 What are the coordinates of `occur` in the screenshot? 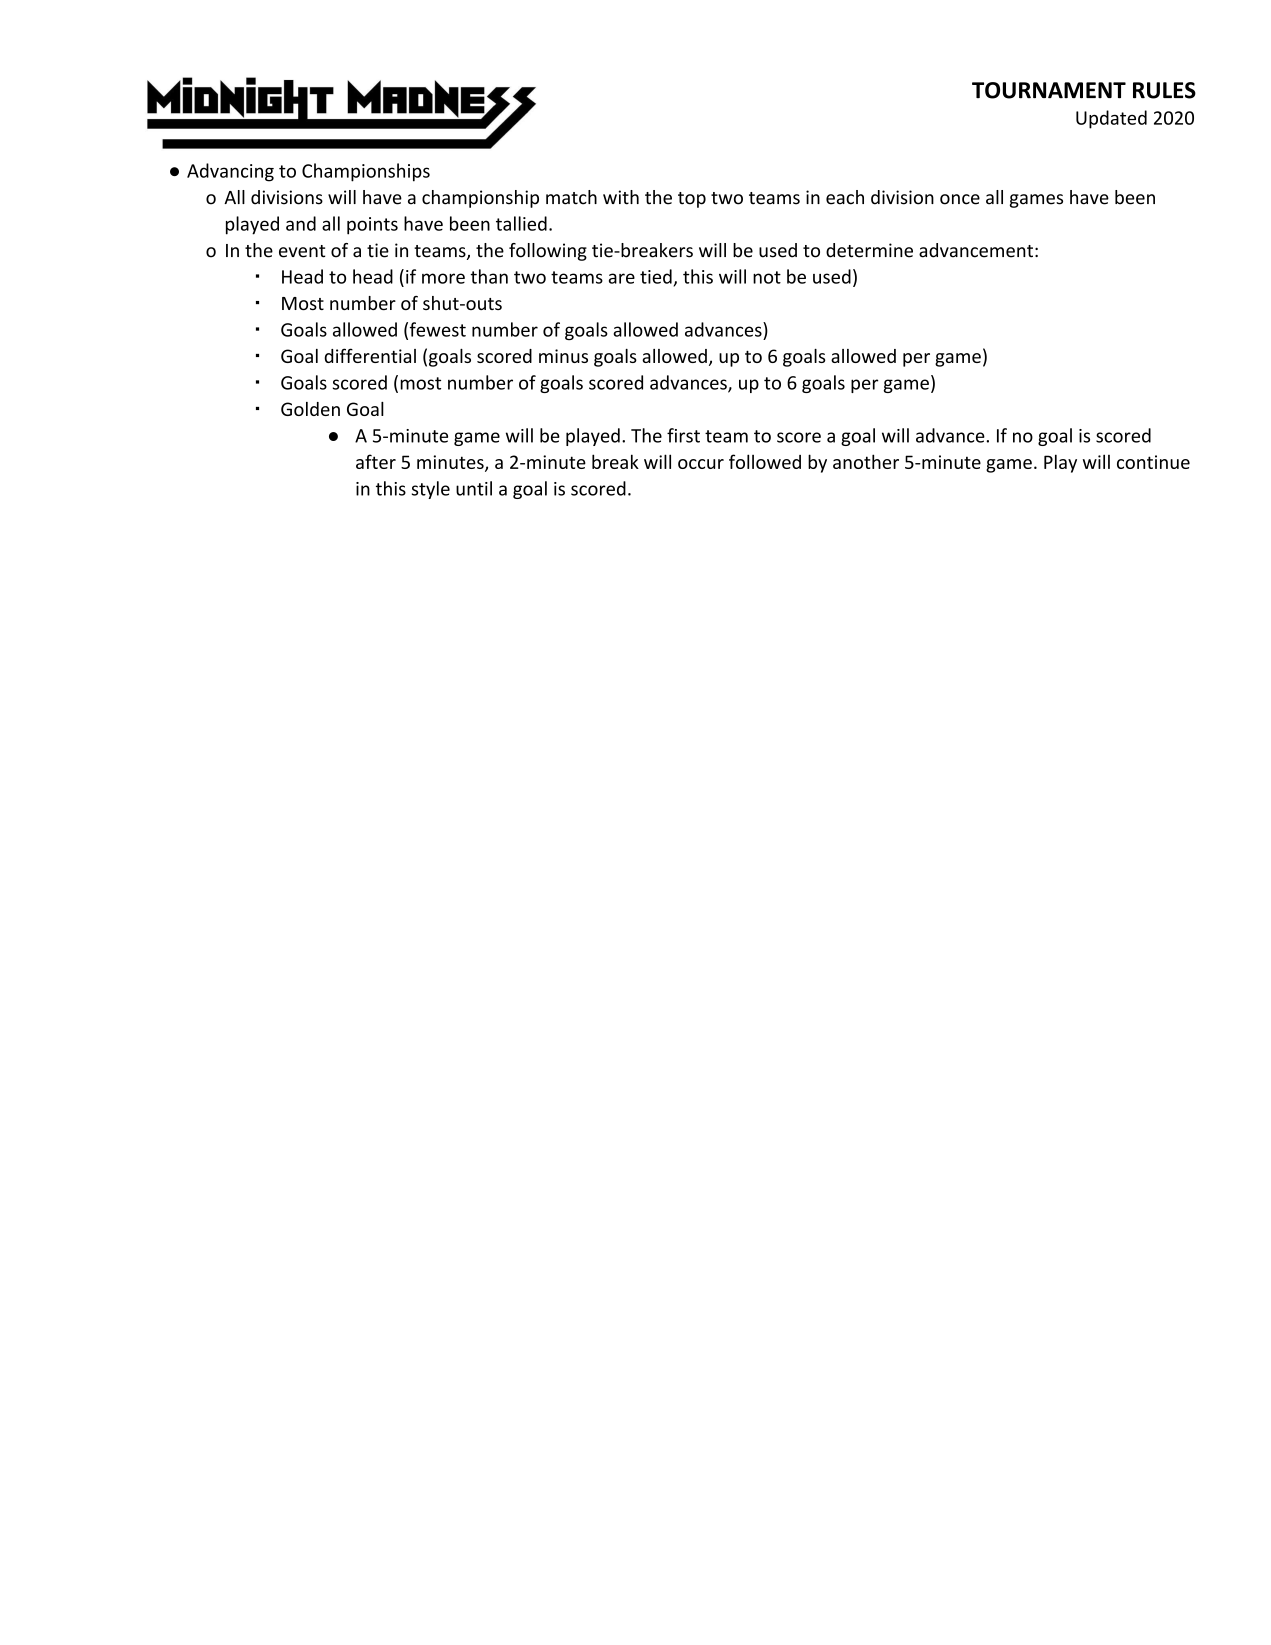 It's located at (701, 464).
